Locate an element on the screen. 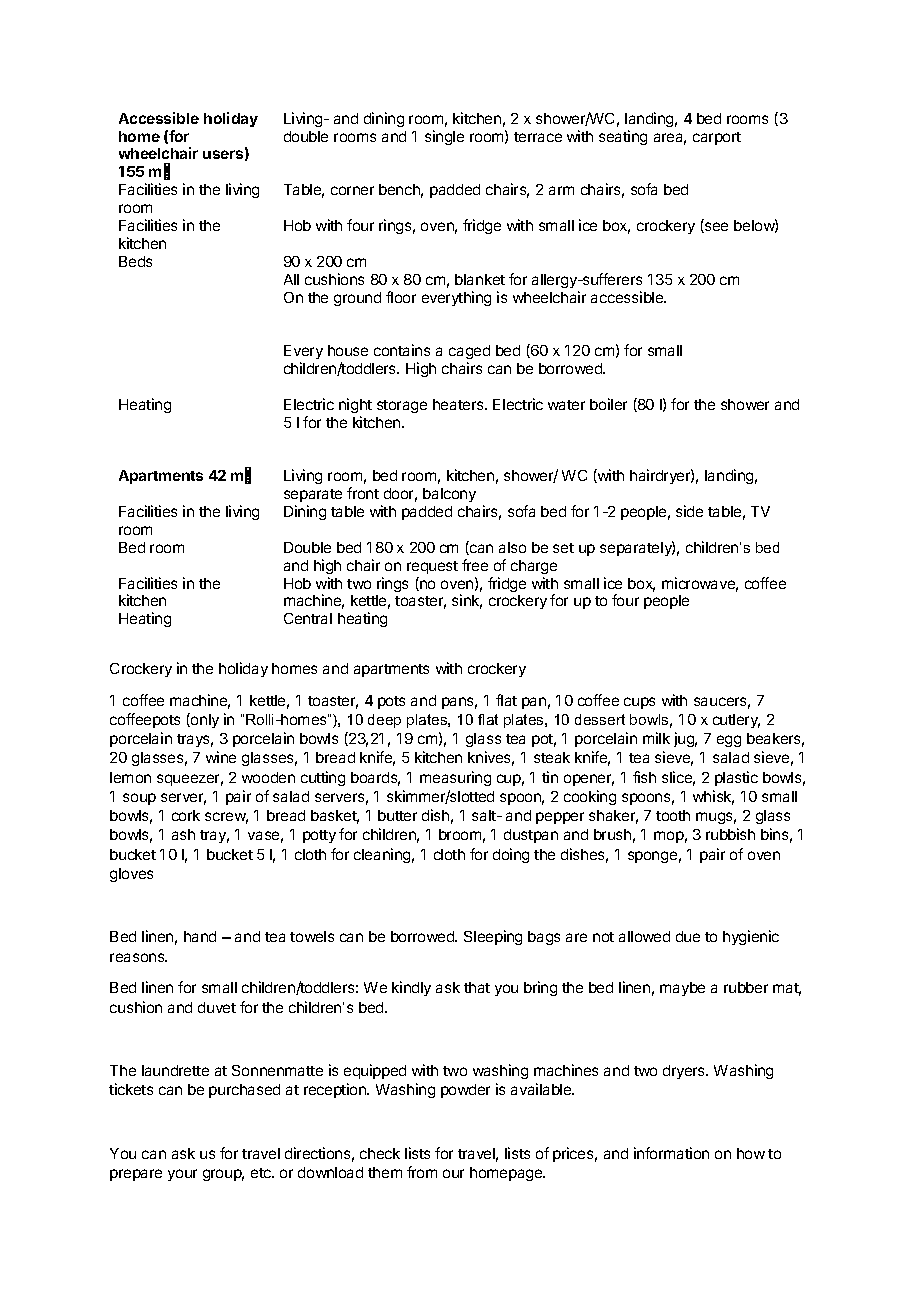 Image resolution: width=924 pixels, height=1308 pixels. carport is located at coordinates (717, 138).
